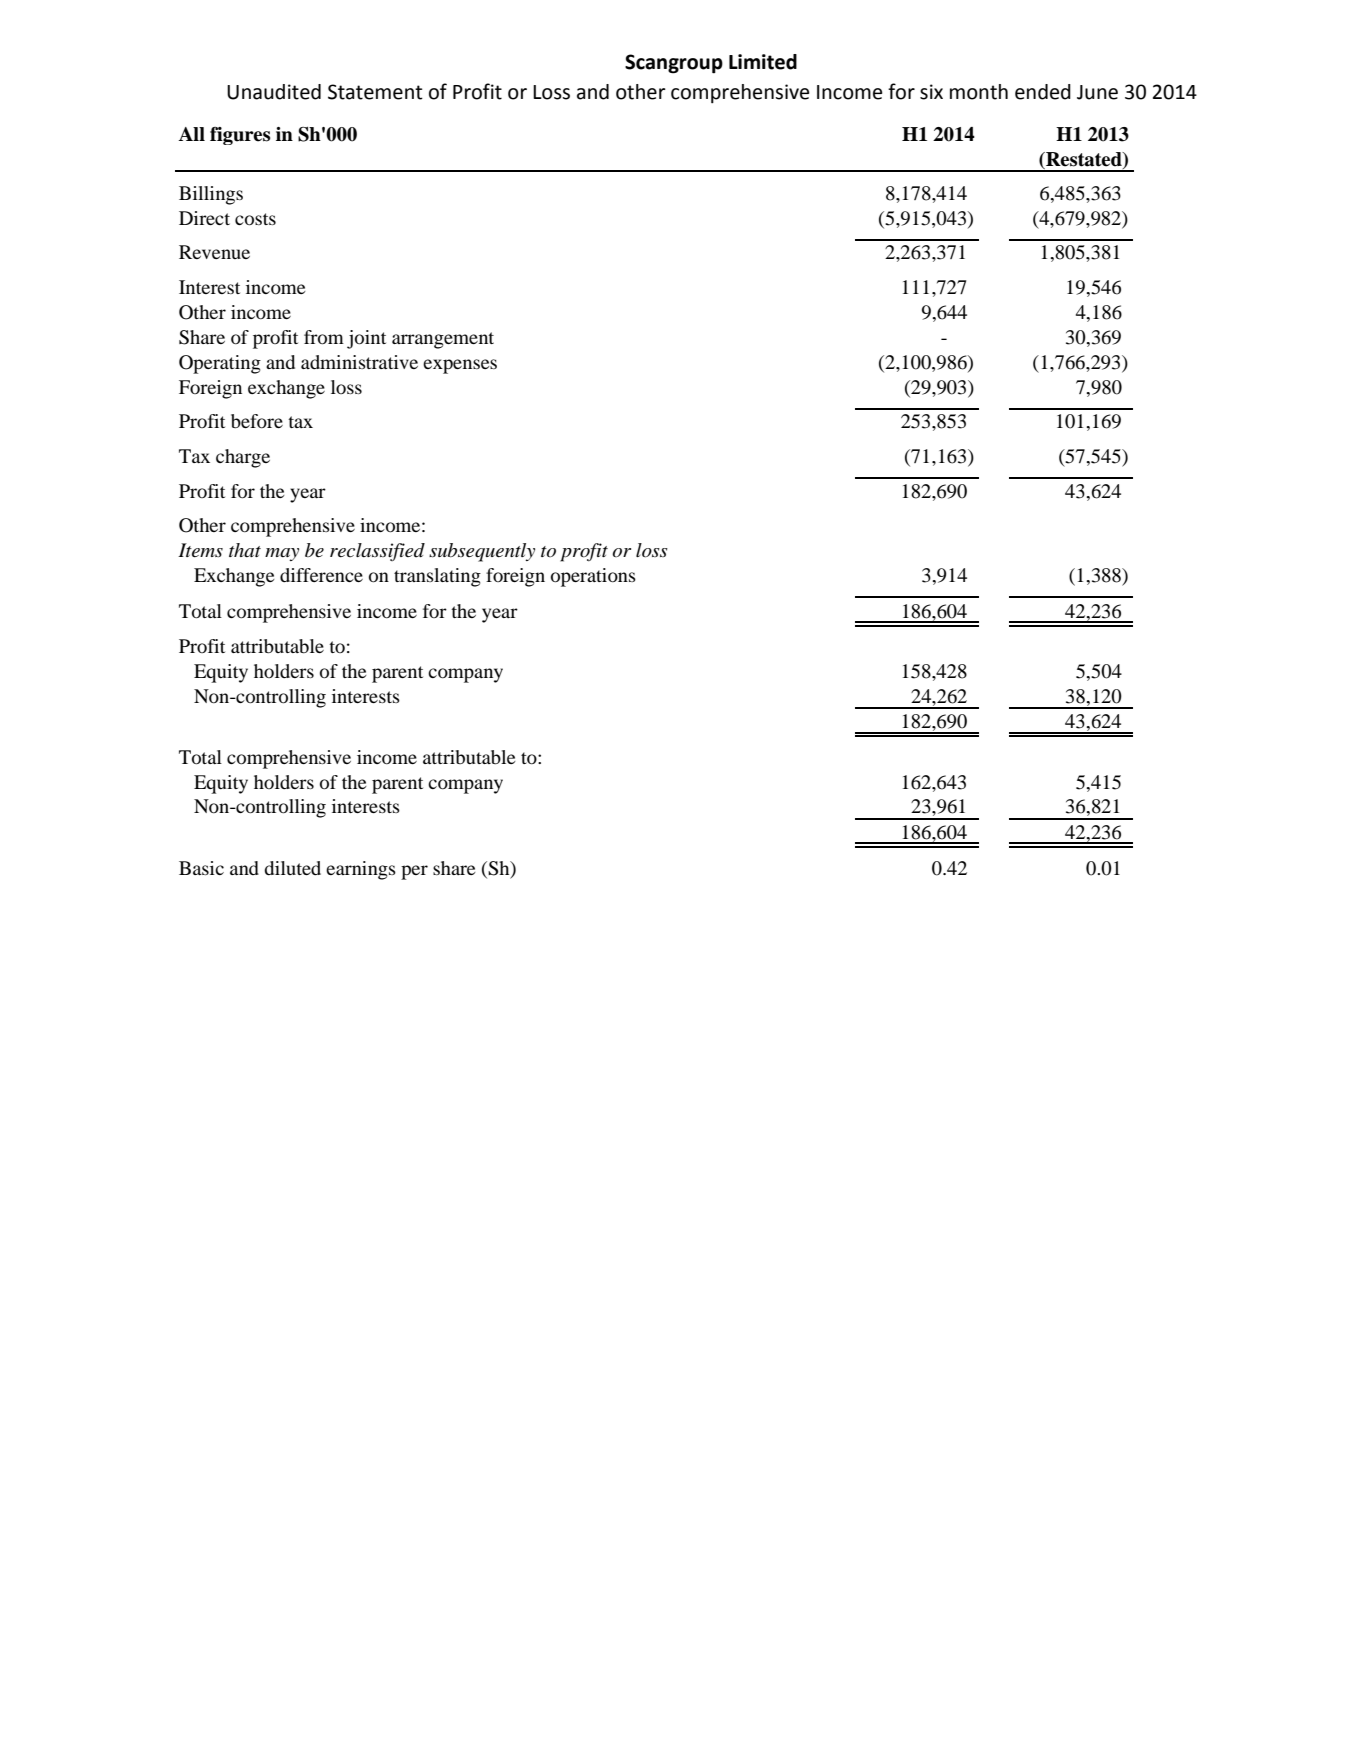 This page has width=1361, height=1762. What do you see at coordinates (321, 575) in the page?
I see `difference` at bounding box center [321, 575].
